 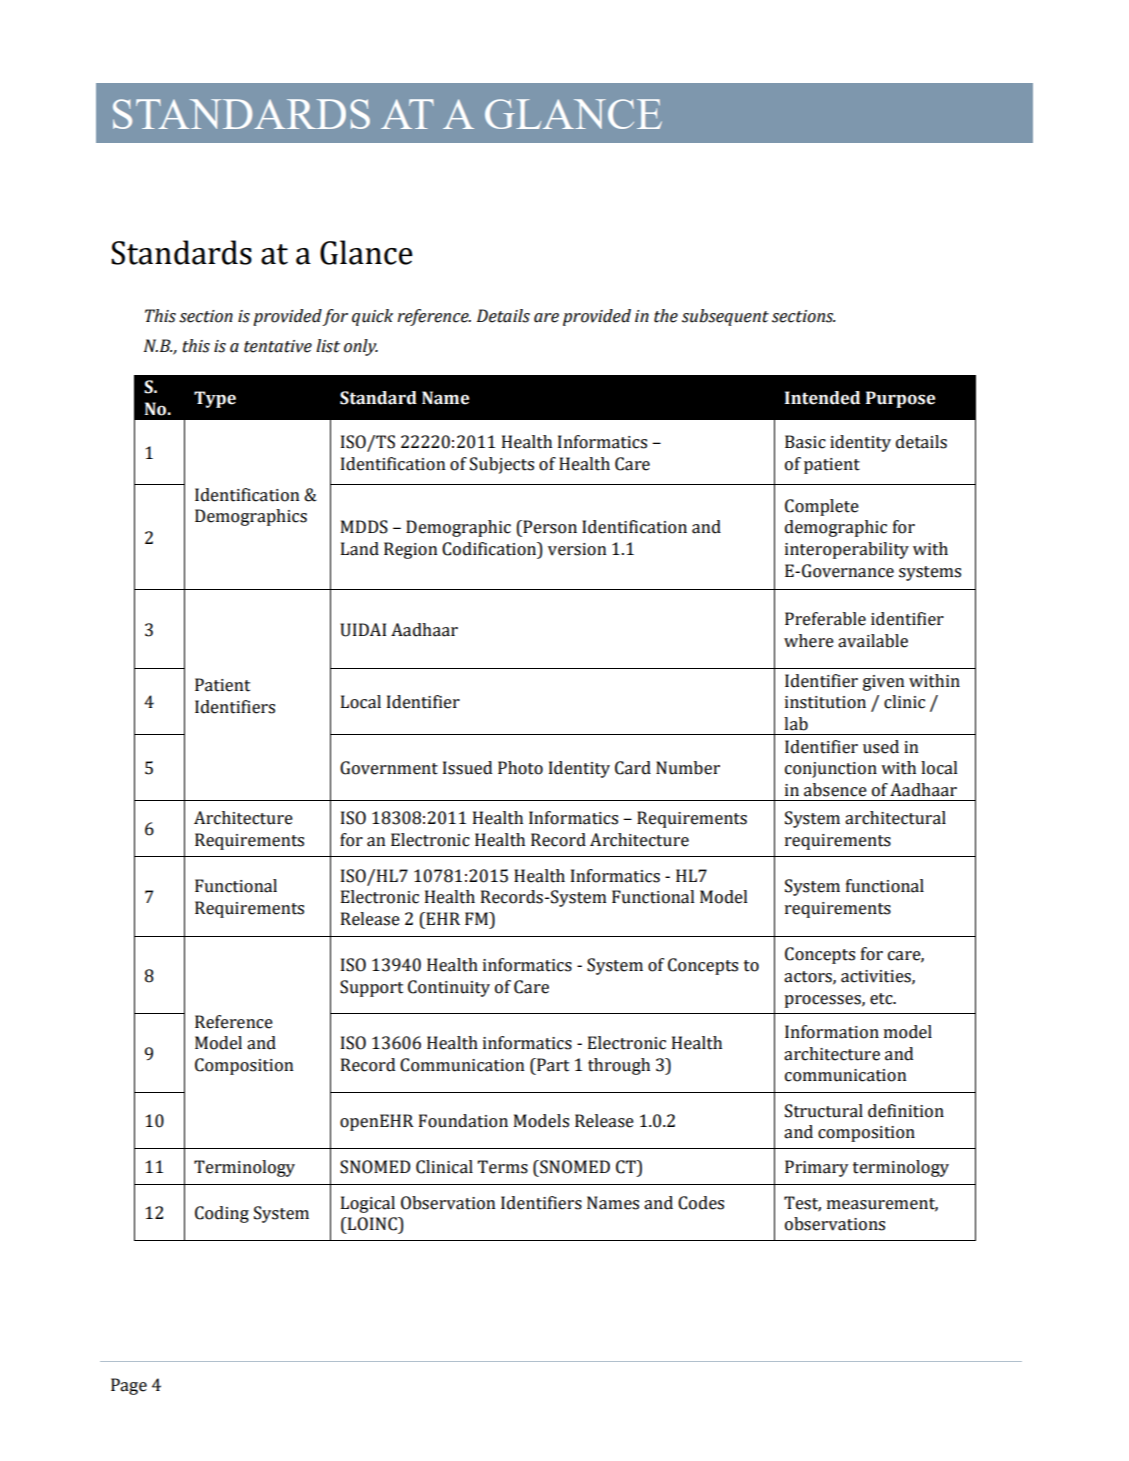 What do you see at coordinates (825, 702) in the screenshot?
I see `institution` at bounding box center [825, 702].
